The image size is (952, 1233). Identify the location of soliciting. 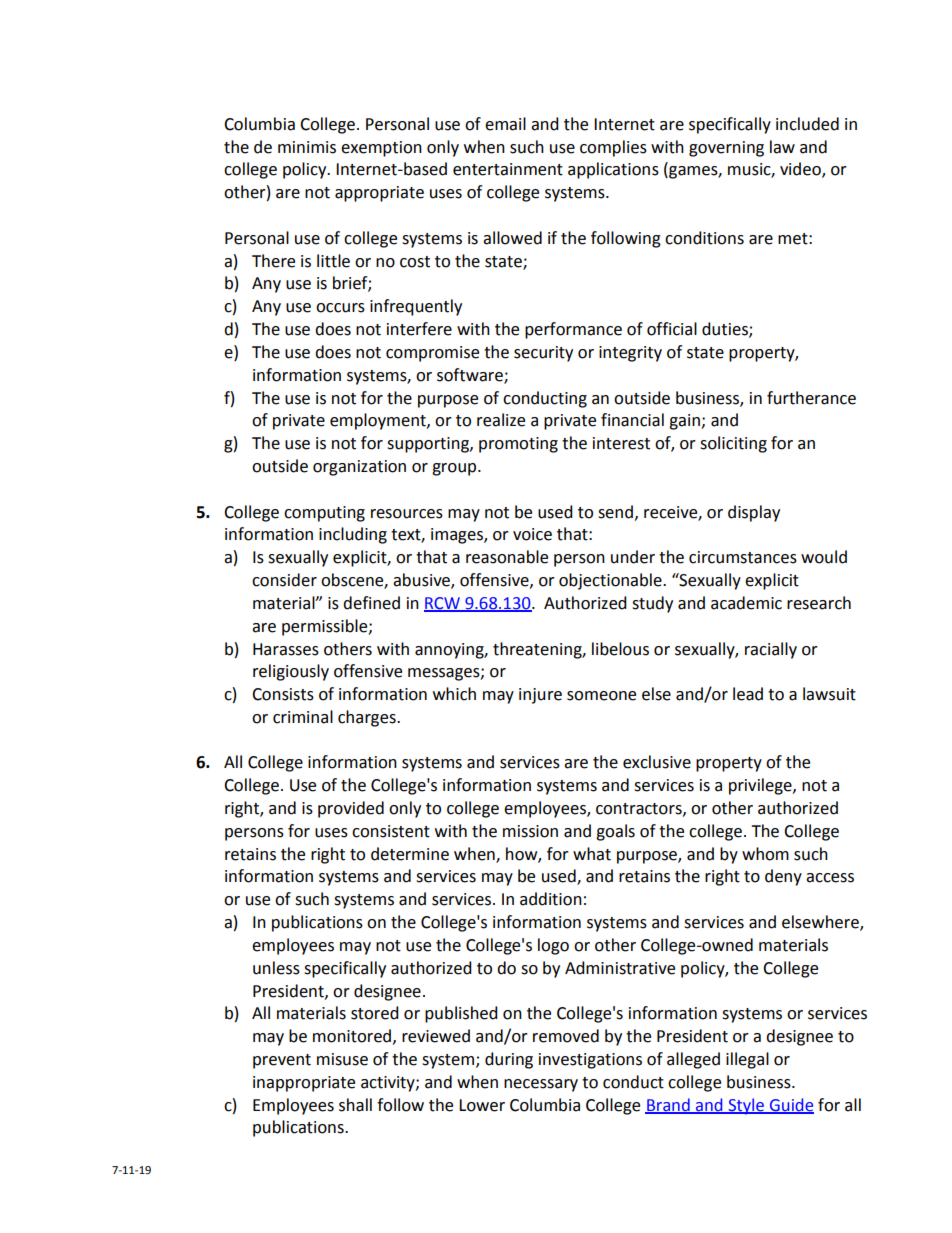
(733, 444).
